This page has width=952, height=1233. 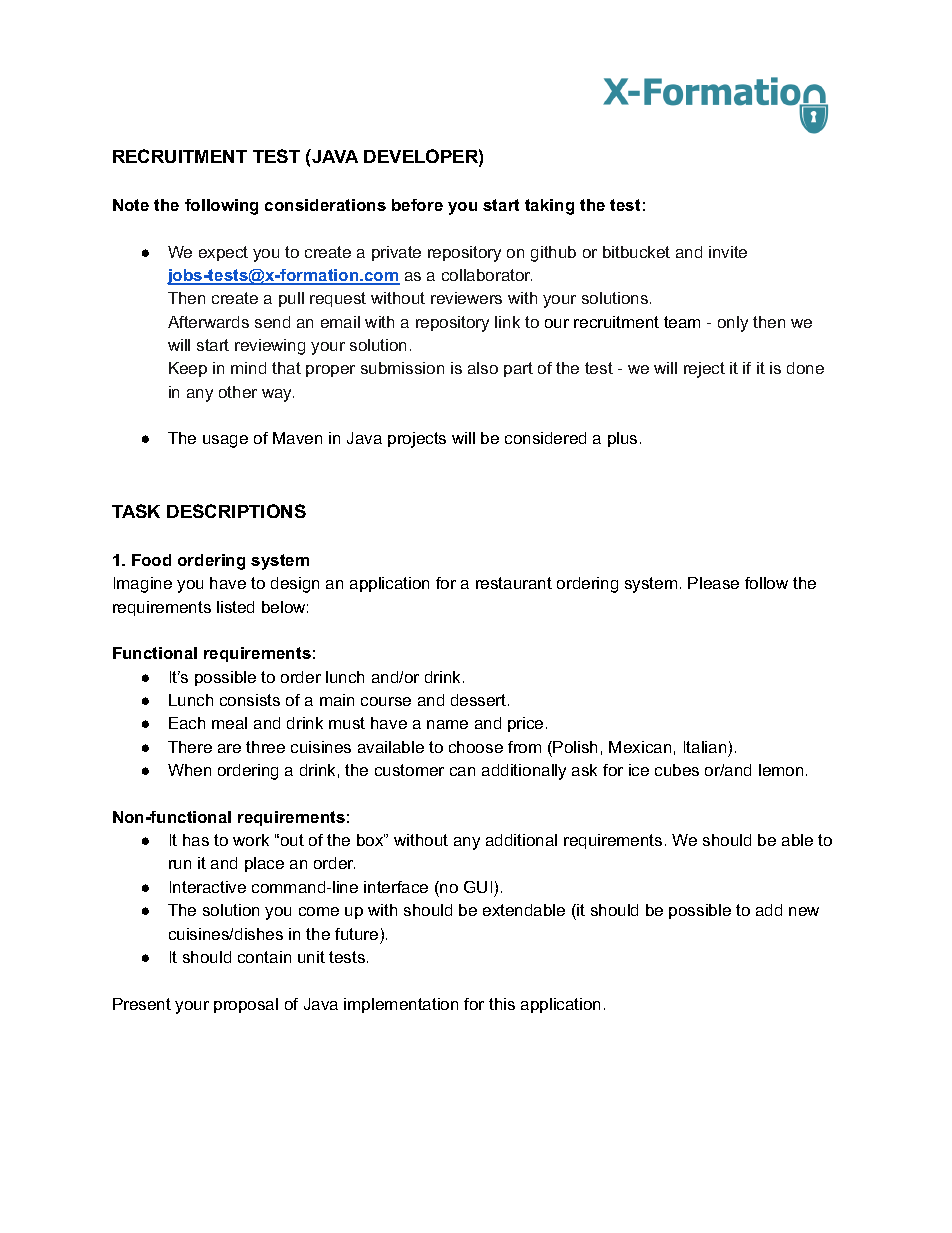 I want to click on invite, so click(x=728, y=252).
